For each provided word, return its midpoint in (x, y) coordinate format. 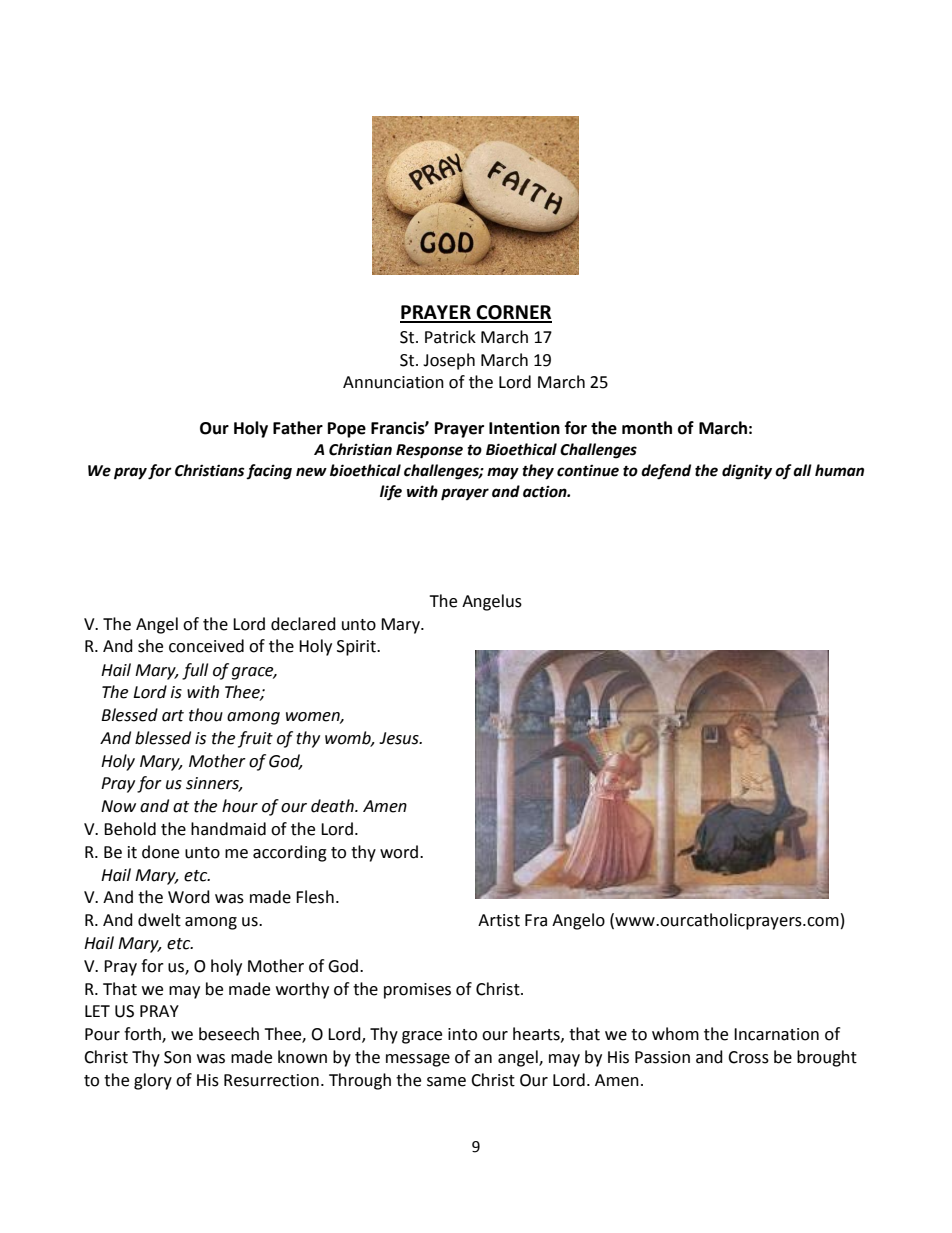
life (391, 493)
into (462, 1034)
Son (177, 1057)
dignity (747, 472)
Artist (499, 920)
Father (298, 428)
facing (269, 472)
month (647, 428)
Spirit (357, 648)
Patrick (450, 337)
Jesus (400, 738)
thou (206, 715)
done (160, 852)
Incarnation (776, 1034)
